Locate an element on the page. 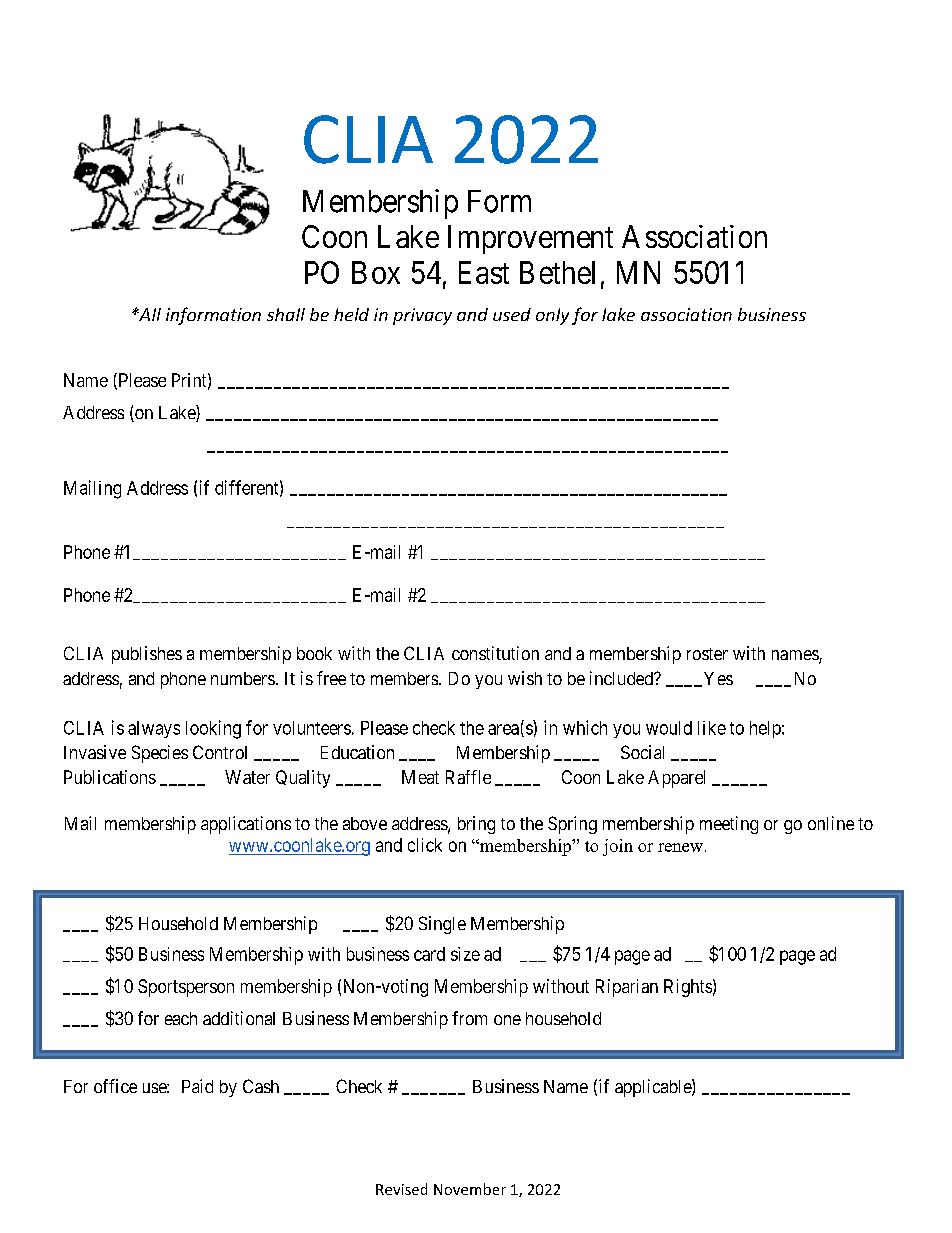 This document has height=1233, width=952. click is located at coordinates (425, 845).
